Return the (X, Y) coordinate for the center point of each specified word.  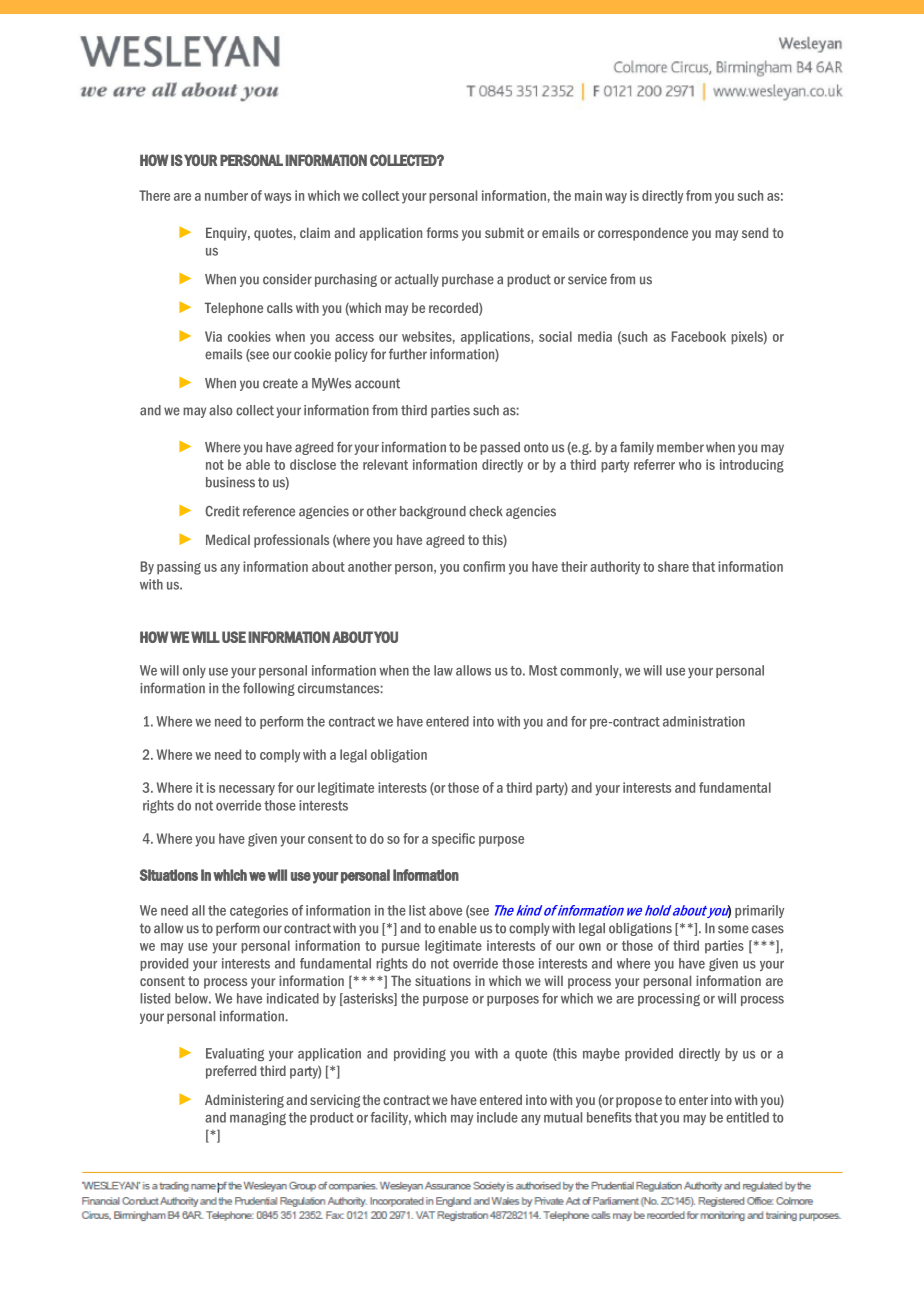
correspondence (643, 234)
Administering (244, 1101)
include (497, 1117)
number (226, 195)
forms (442, 232)
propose (639, 1102)
